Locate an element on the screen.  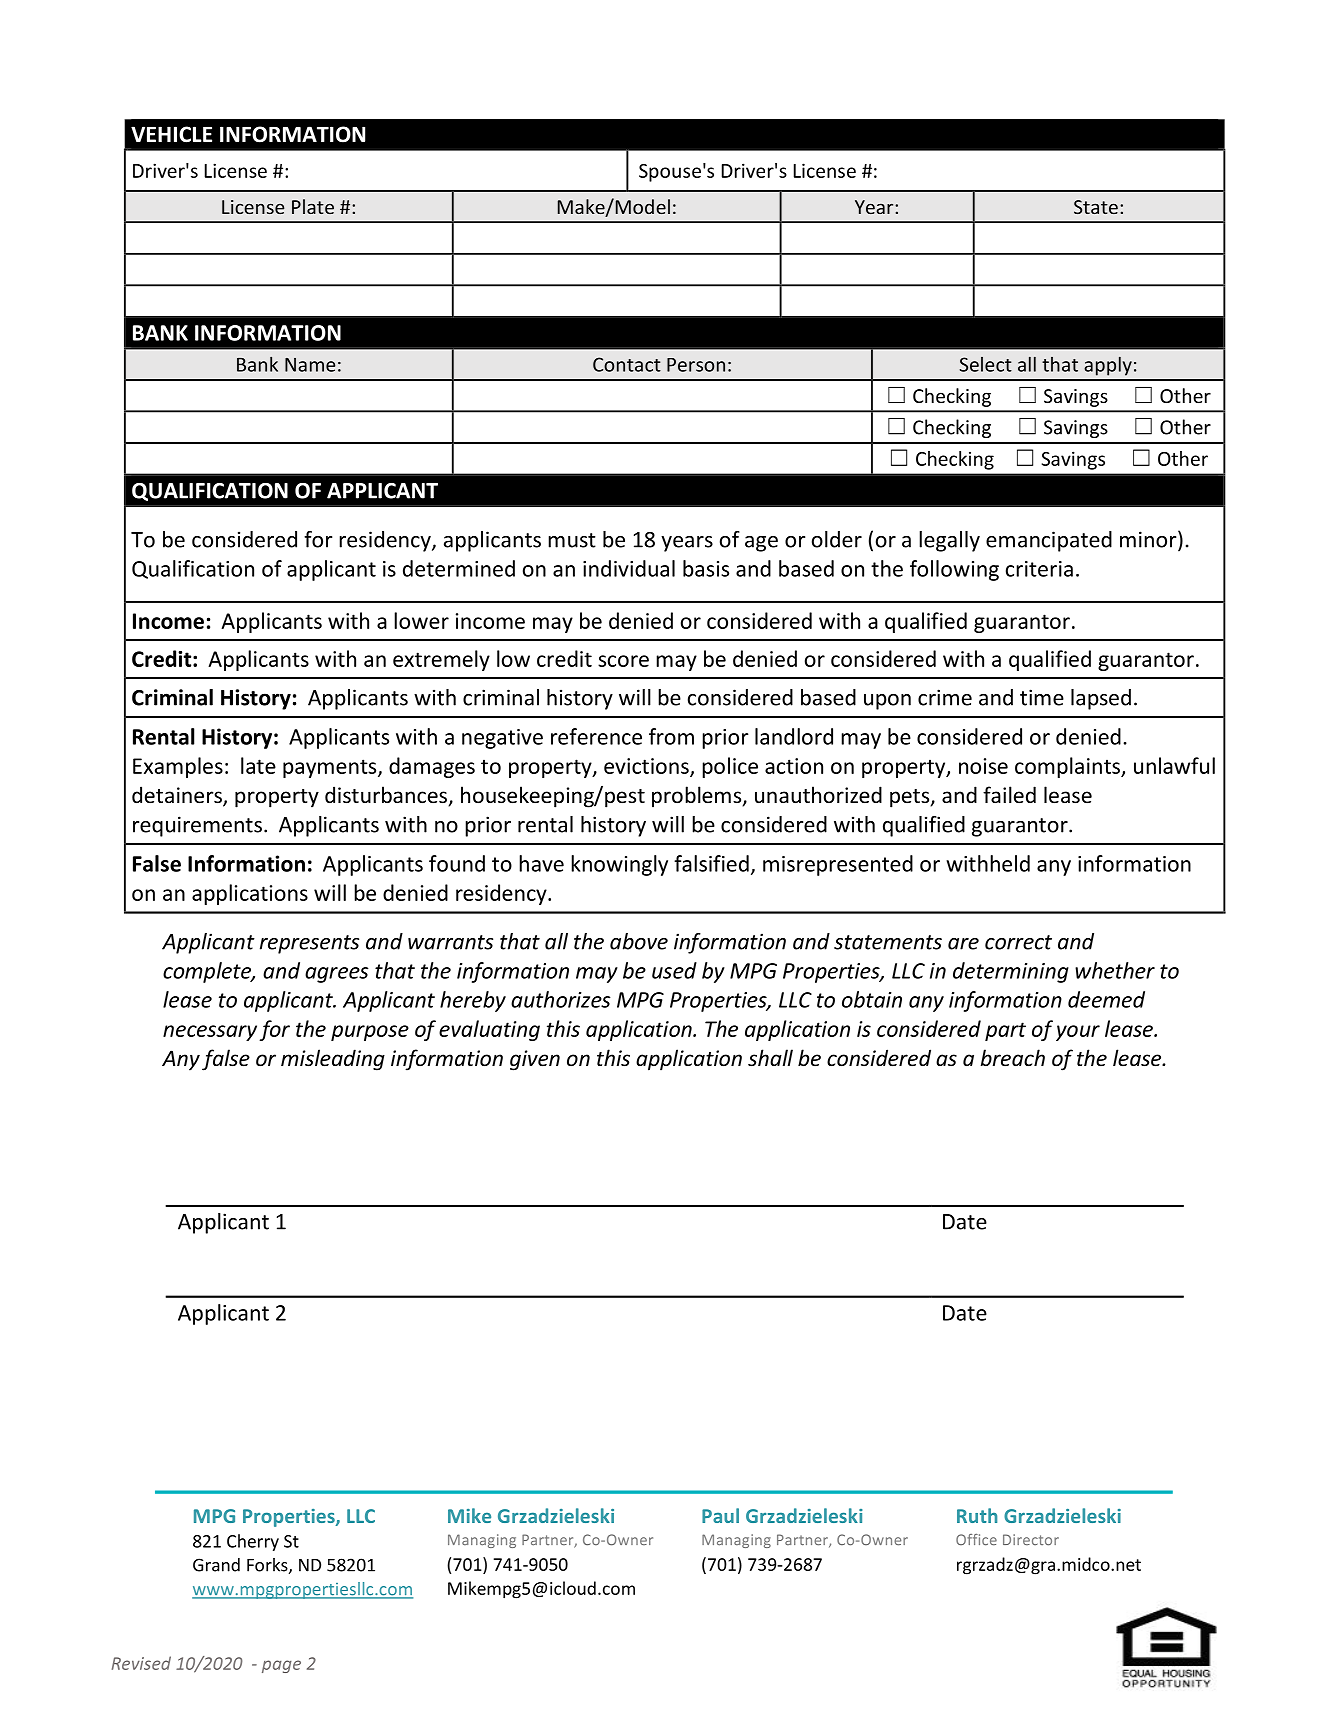
page is located at coordinates (281, 1666).
